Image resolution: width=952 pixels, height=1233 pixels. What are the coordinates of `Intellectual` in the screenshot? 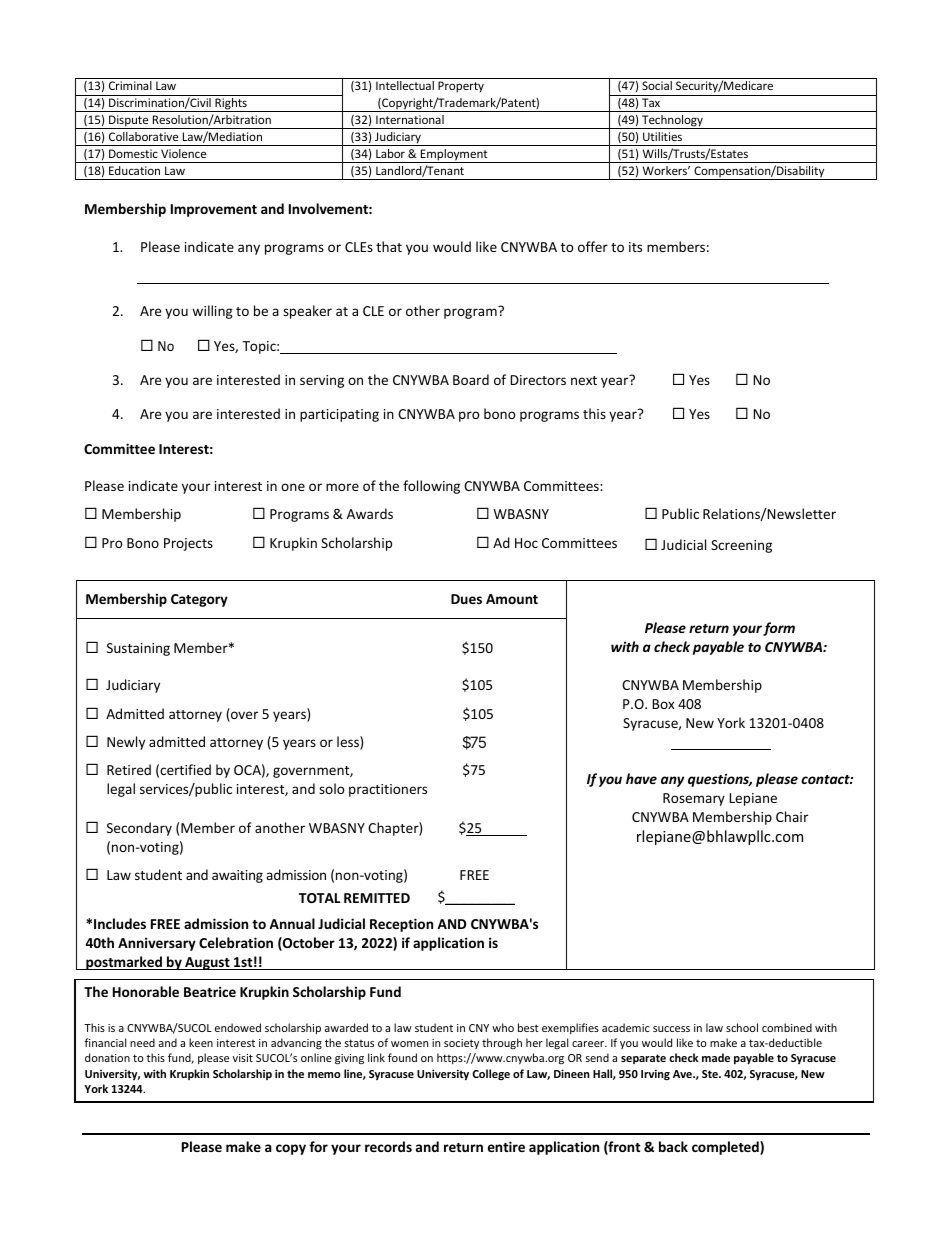 It's located at (405, 85).
